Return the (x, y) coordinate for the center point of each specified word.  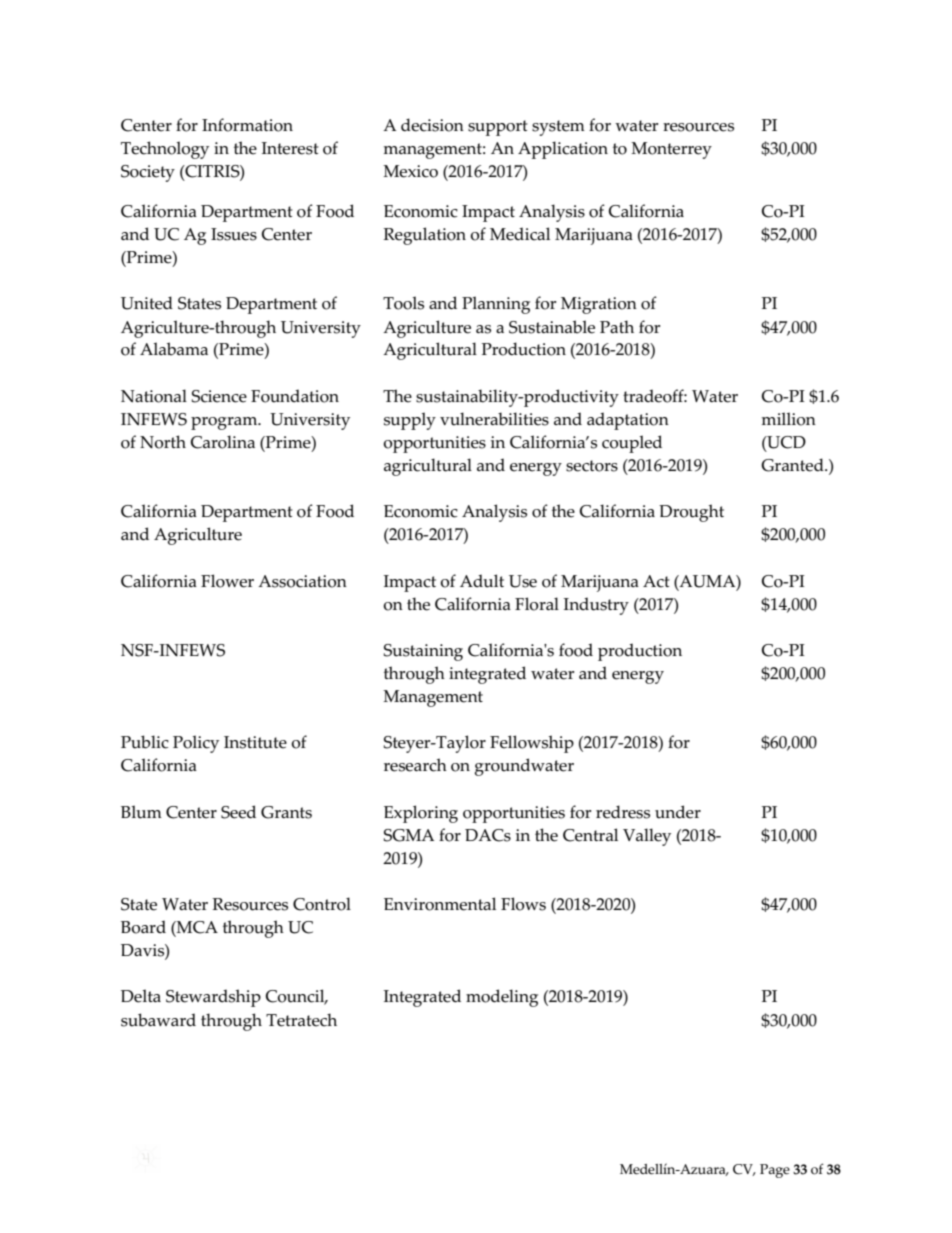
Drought (691, 513)
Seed (238, 812)
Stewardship (213, 998)
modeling (502, 998)
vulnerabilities (494, 419)
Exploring (421, 814)
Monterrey (671, 150)
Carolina (223, 442)
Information (247, 125)
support (498, 128)
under (678, 812)
